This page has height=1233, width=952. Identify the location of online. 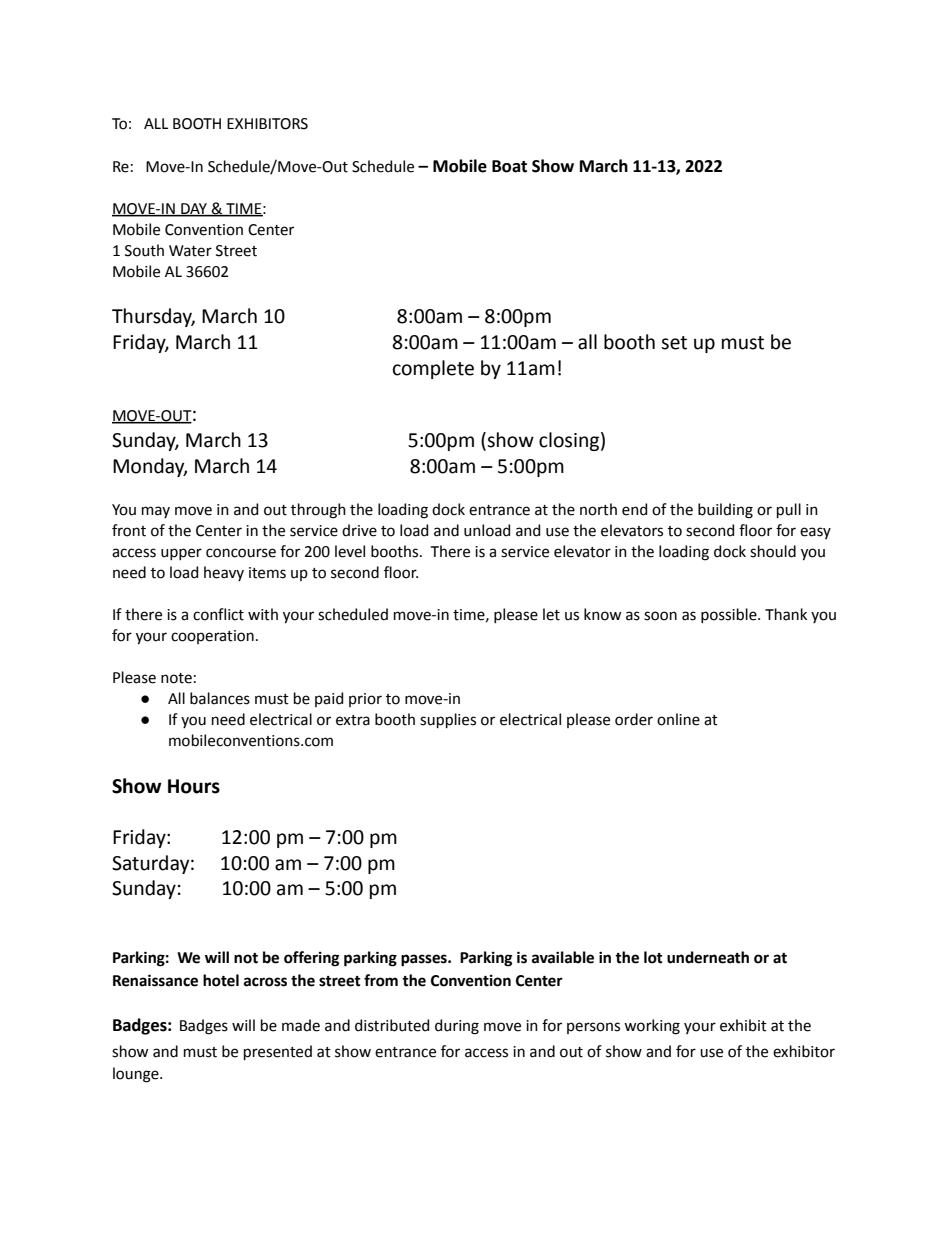
(678, 719).
